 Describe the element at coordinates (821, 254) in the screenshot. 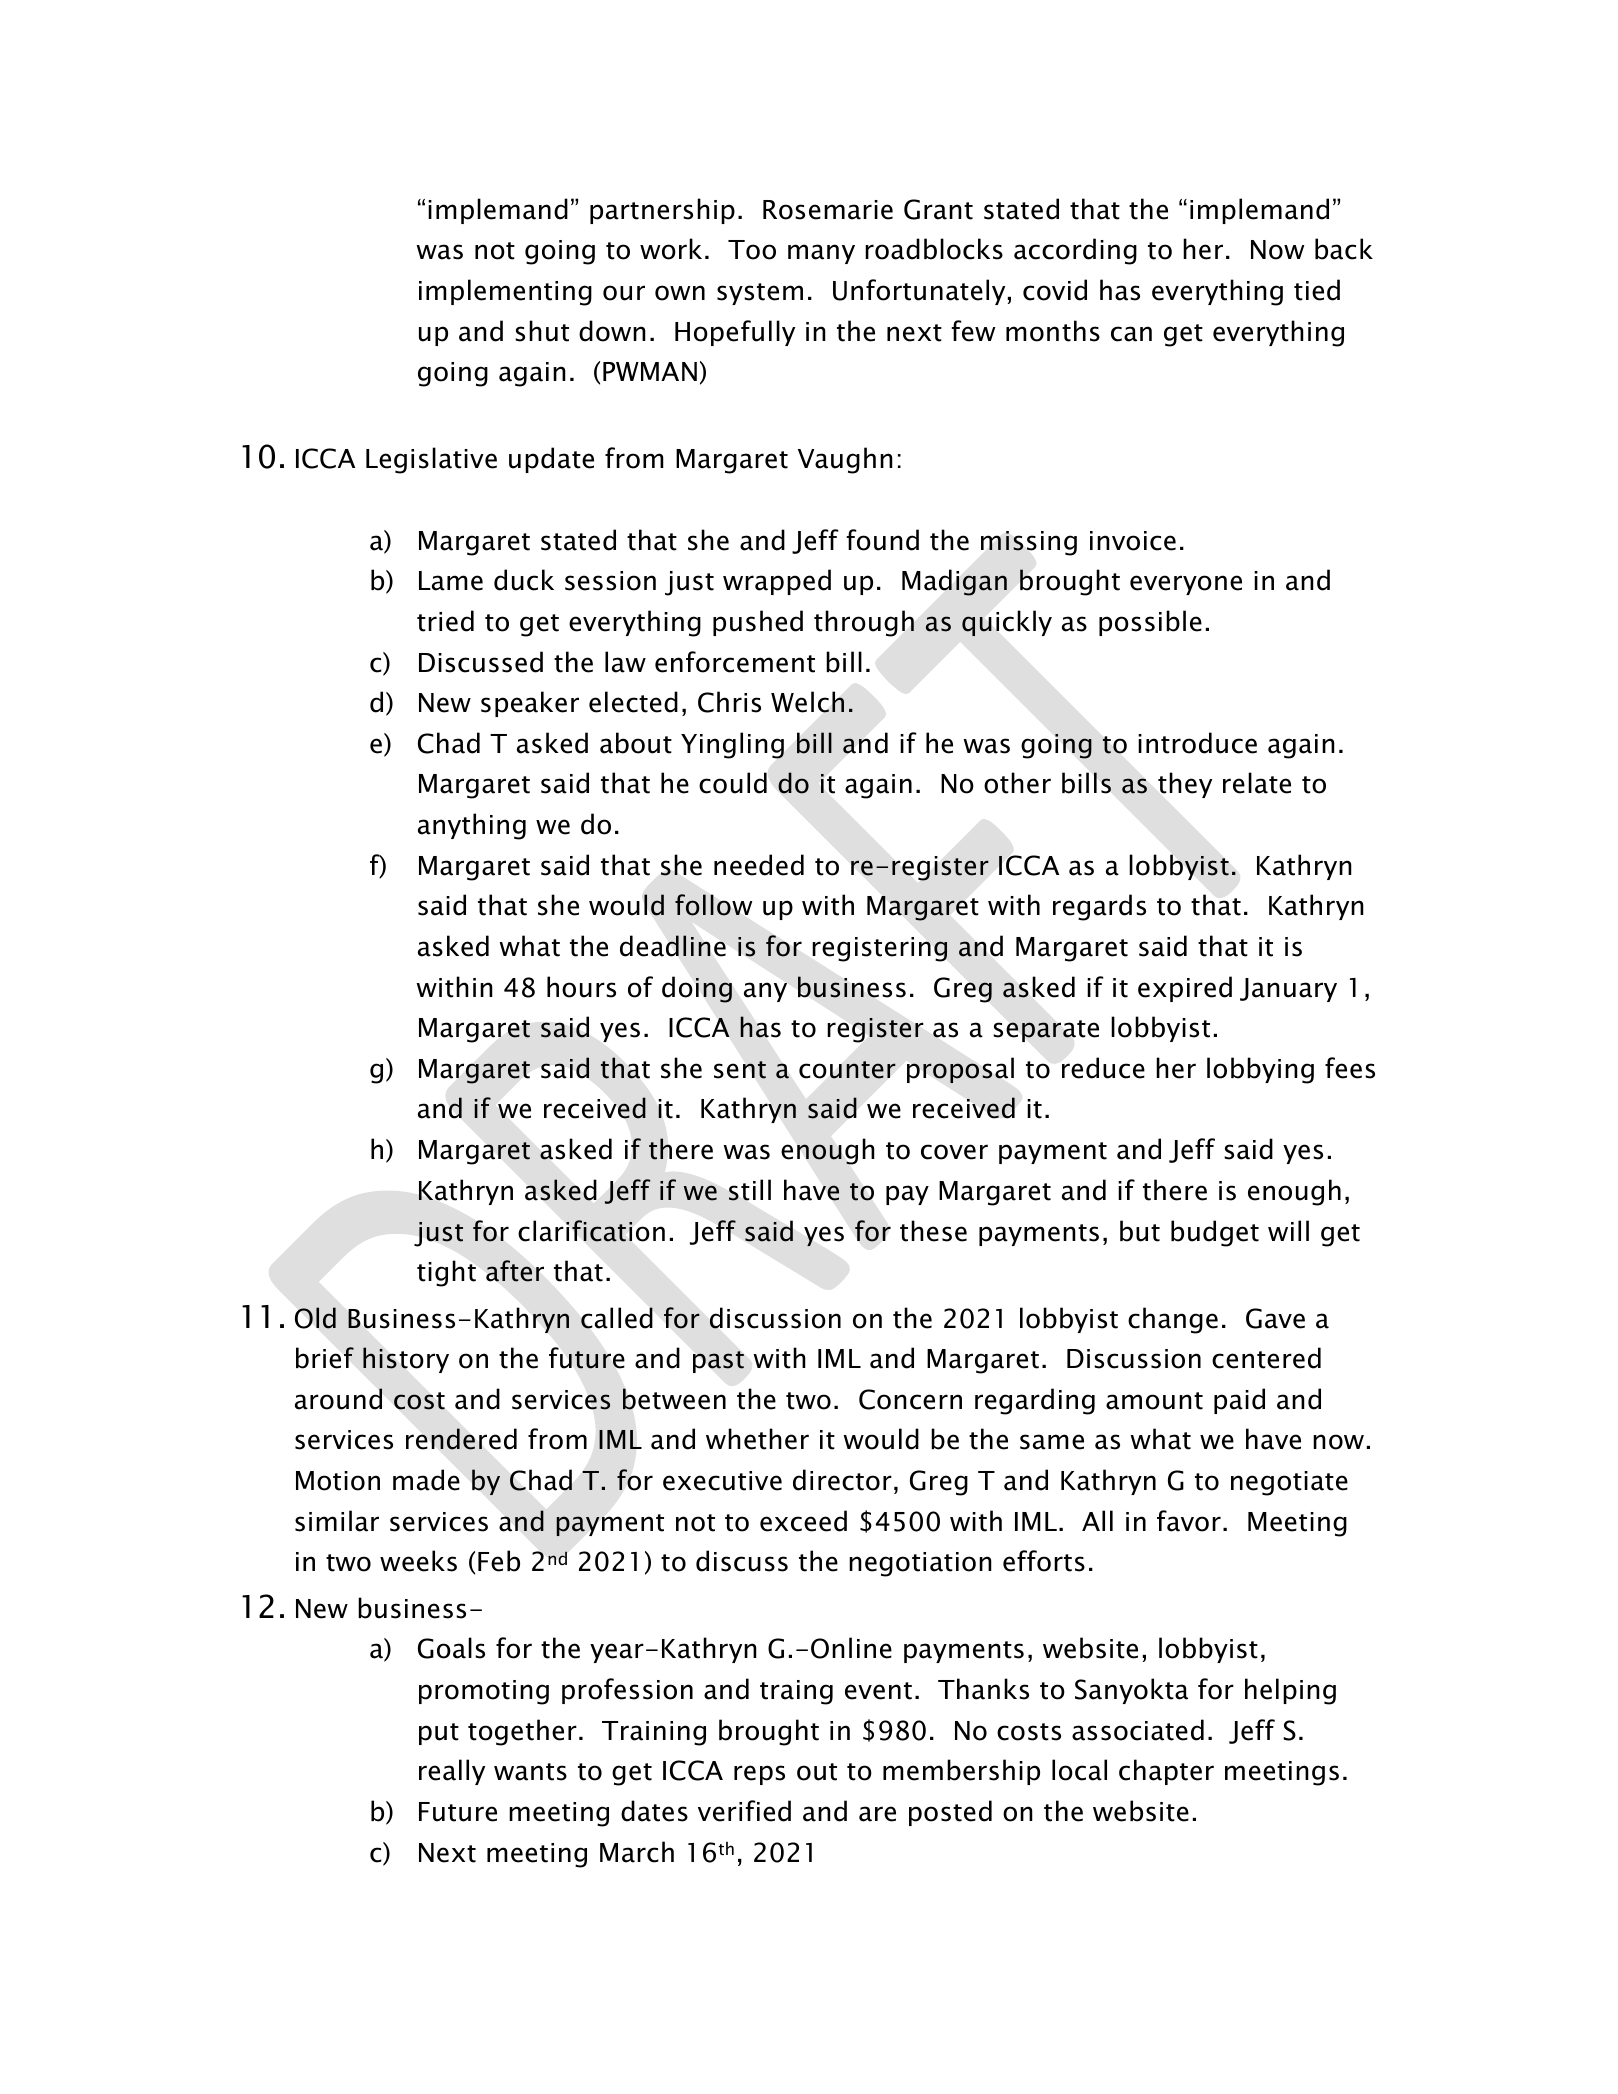

I see `many` at that location.
